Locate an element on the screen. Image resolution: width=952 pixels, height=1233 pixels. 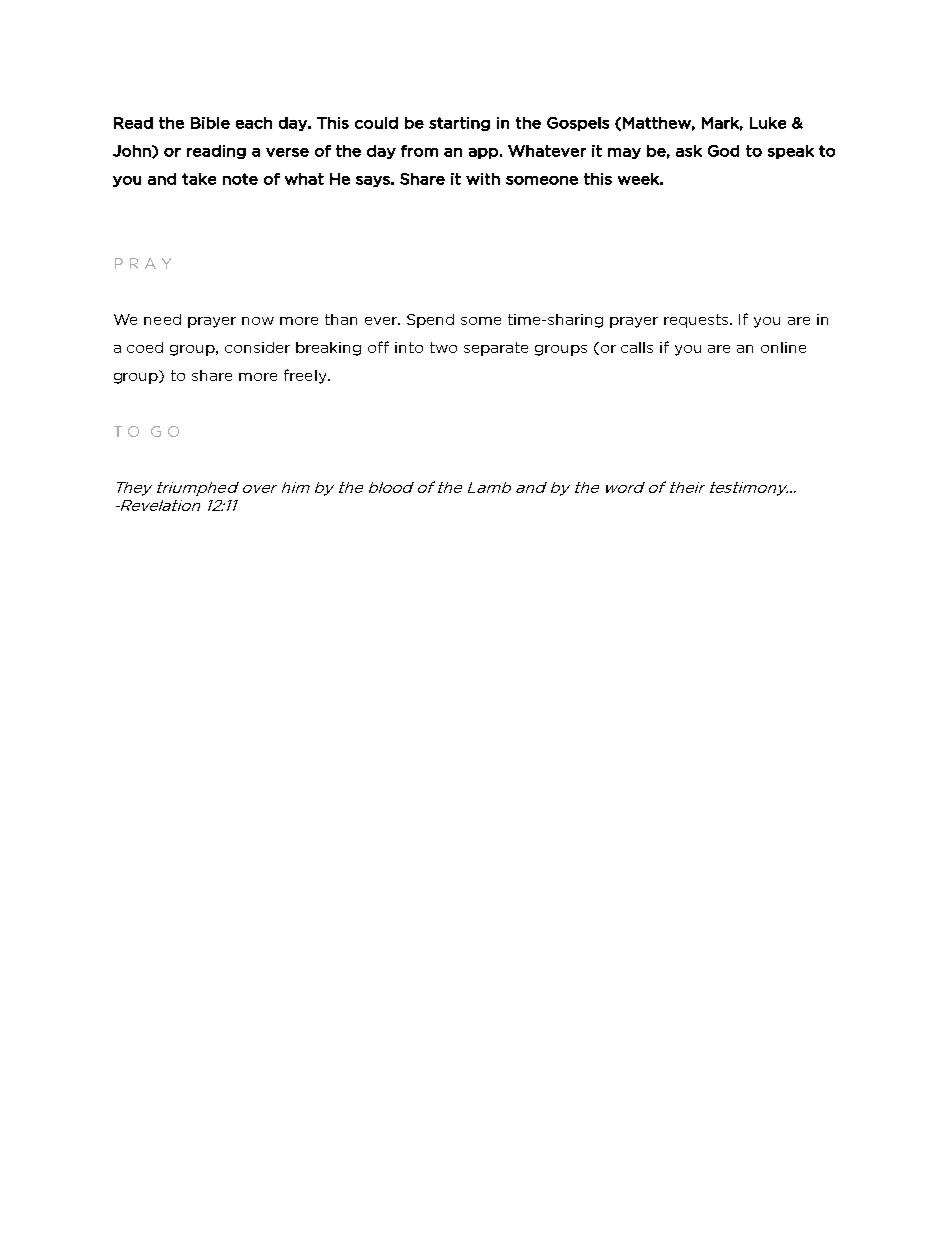
Luke is located at coordinates (768, 123).
